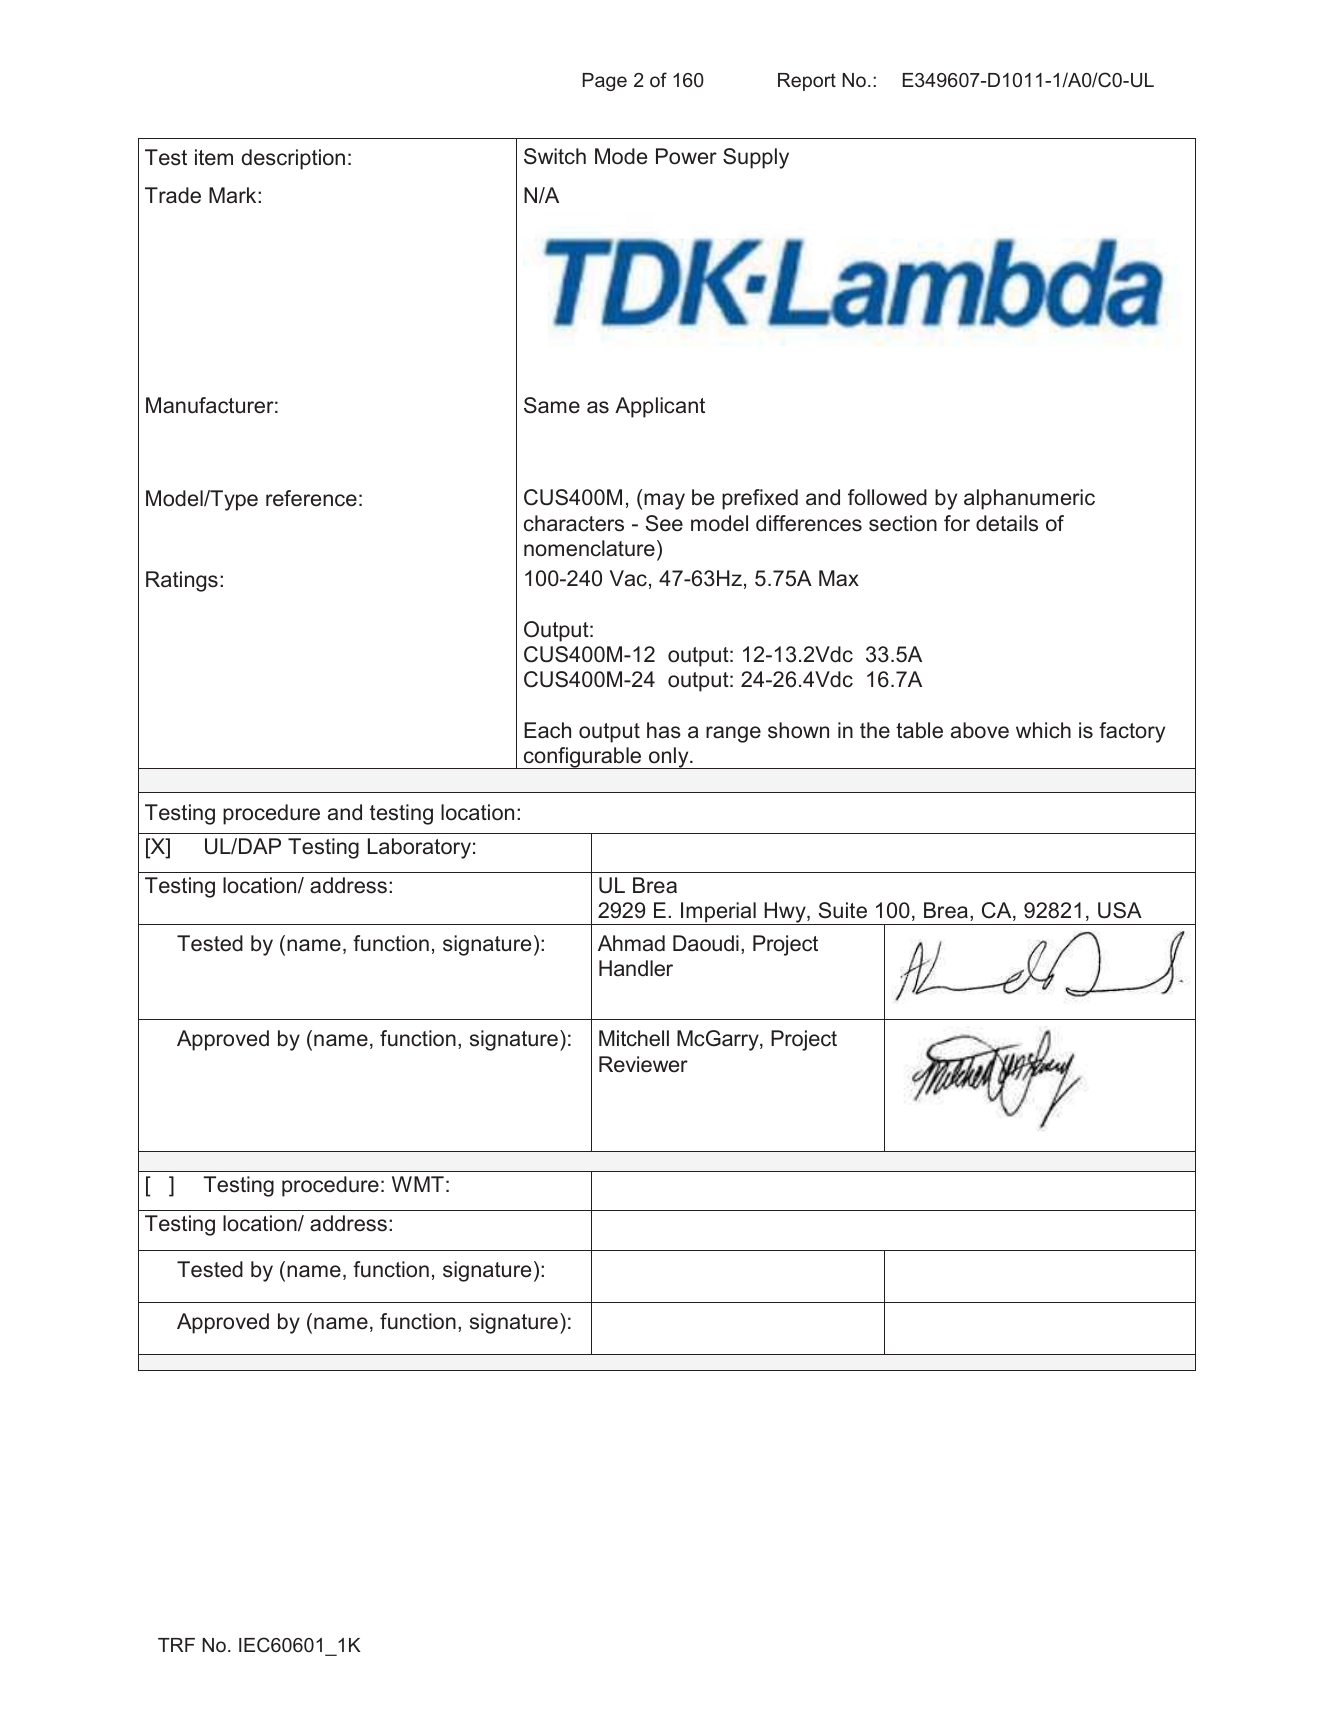  I want to click on TRF, so click(176, 1645).
